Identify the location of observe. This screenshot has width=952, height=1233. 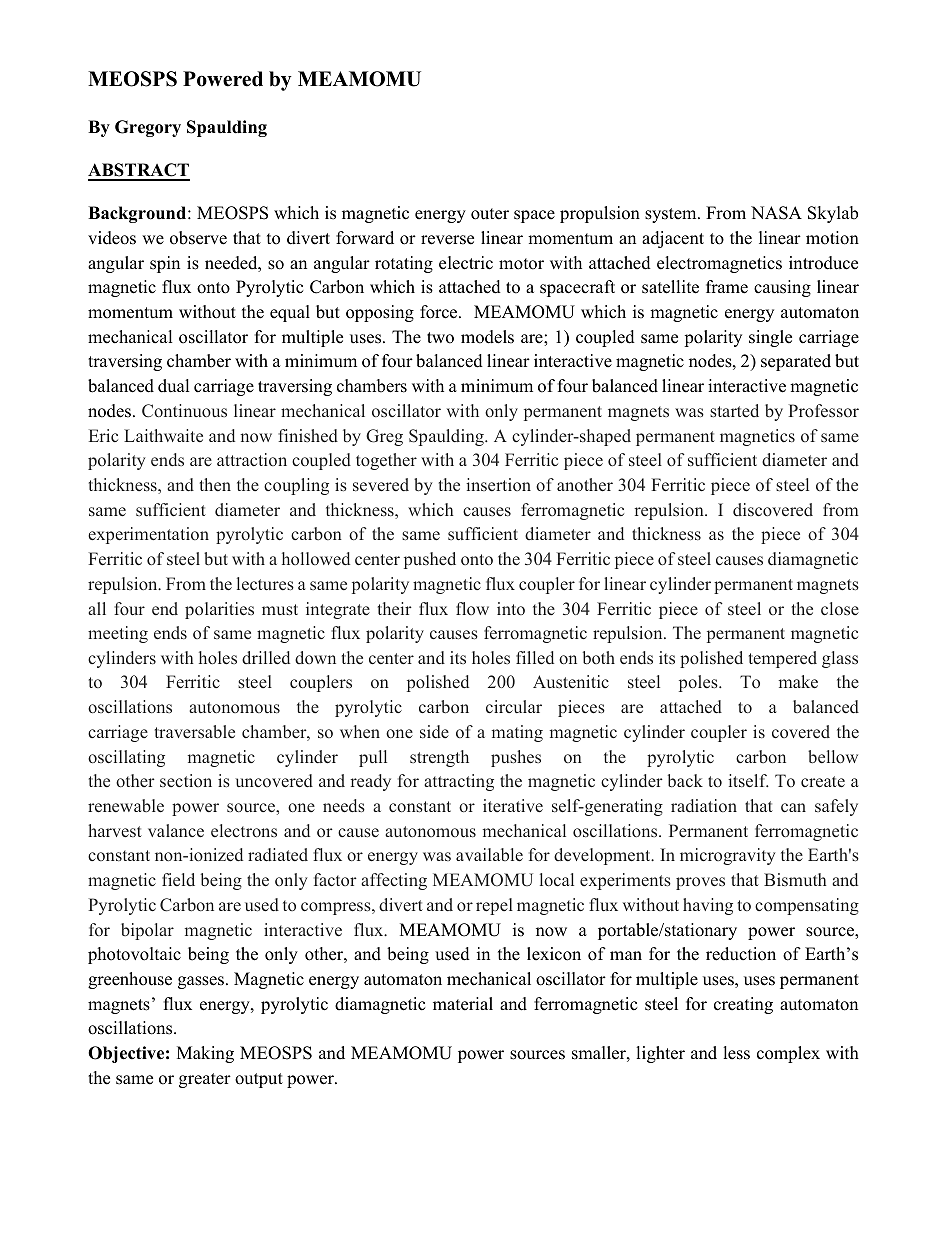
(198, 238).
